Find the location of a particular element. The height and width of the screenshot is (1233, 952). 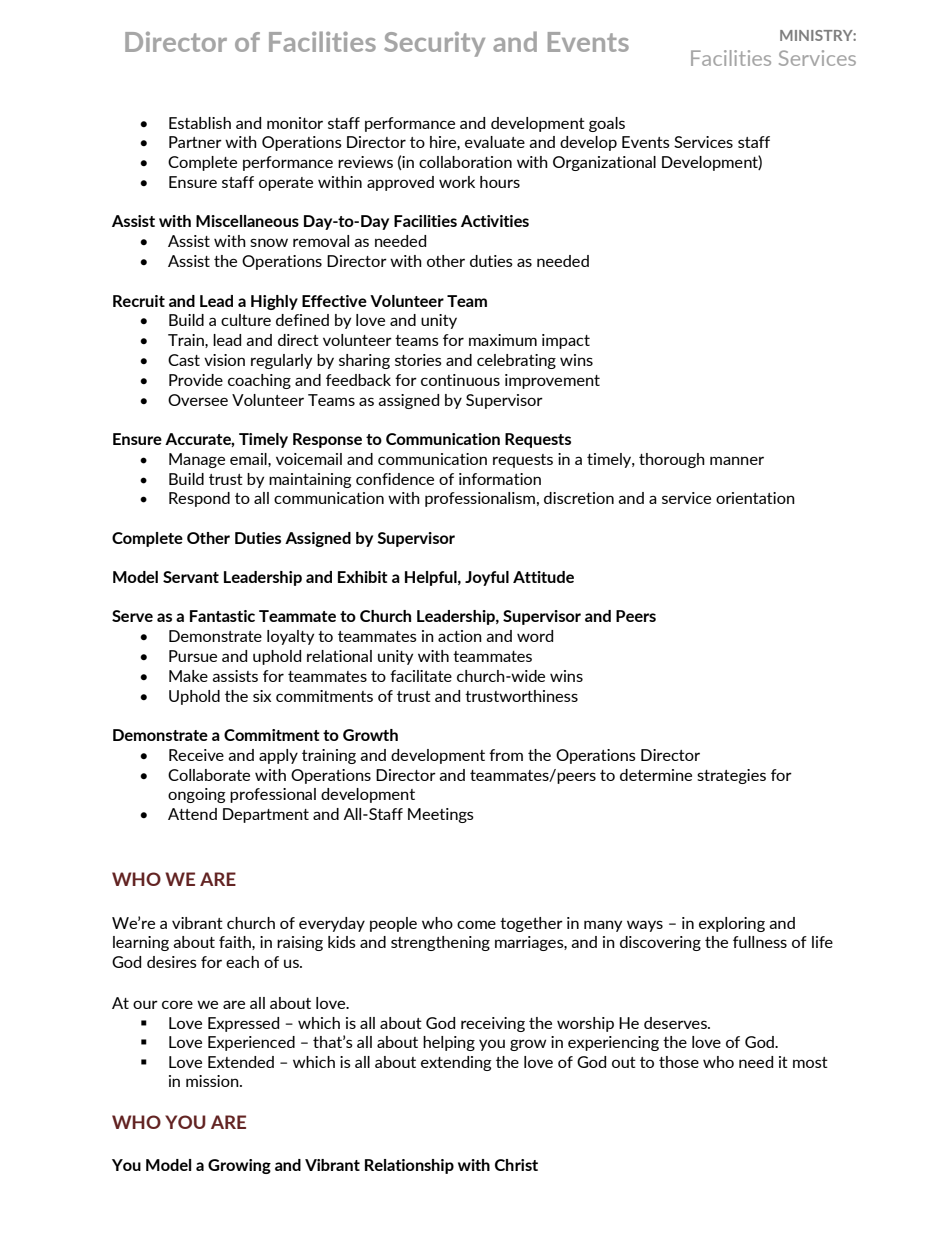

information is located at coordinates (500, 479).
